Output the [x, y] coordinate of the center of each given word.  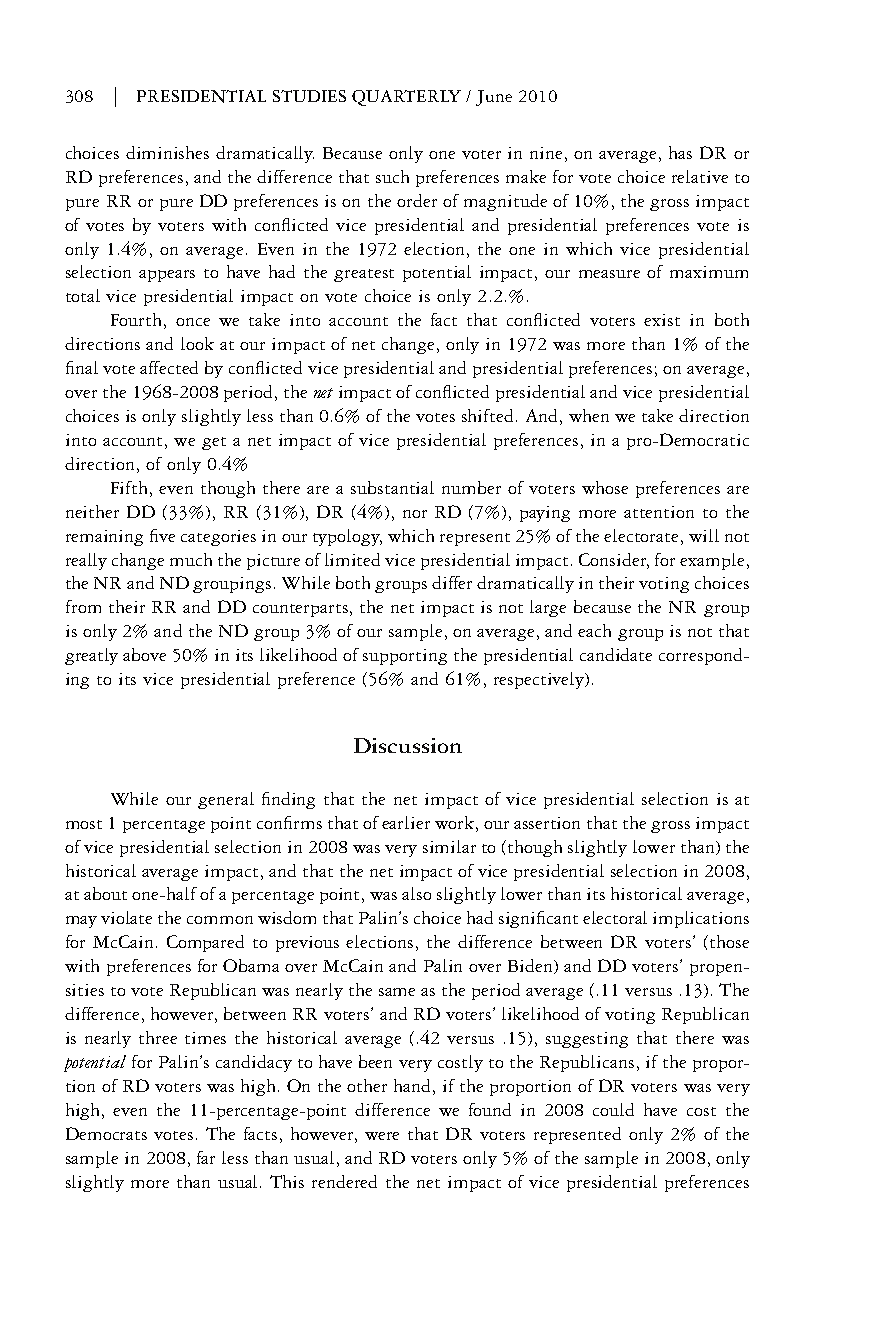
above [144, 654]
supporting [405, 657]
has [680, 152]
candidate [616, 654]
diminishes [167, 152]
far [206, 1157]
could [613, 1109]
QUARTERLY [406, 98]
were [382, 1136]
